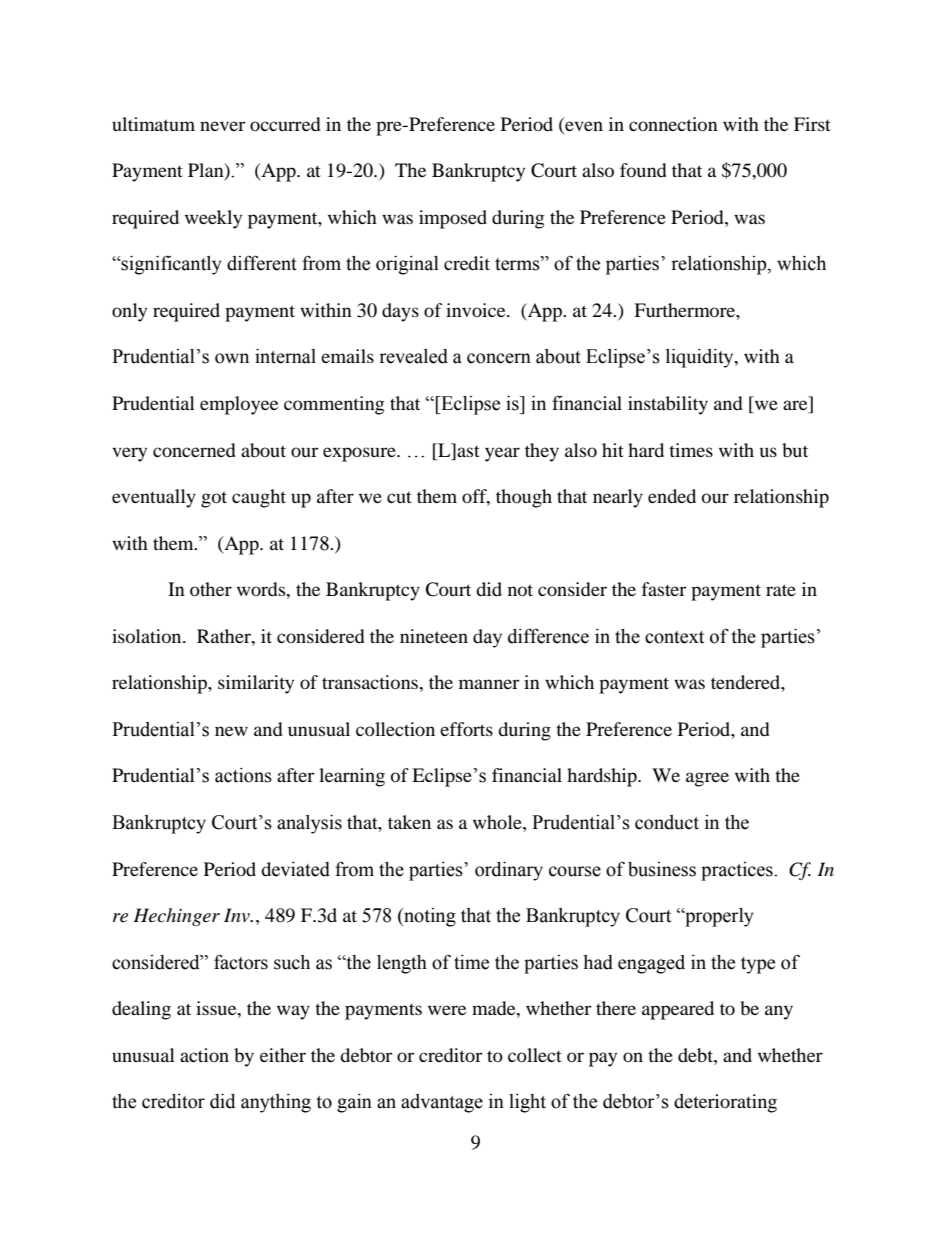 The width and height of the page is (952, 1233). I want to click on connection, so click(673, 124).
